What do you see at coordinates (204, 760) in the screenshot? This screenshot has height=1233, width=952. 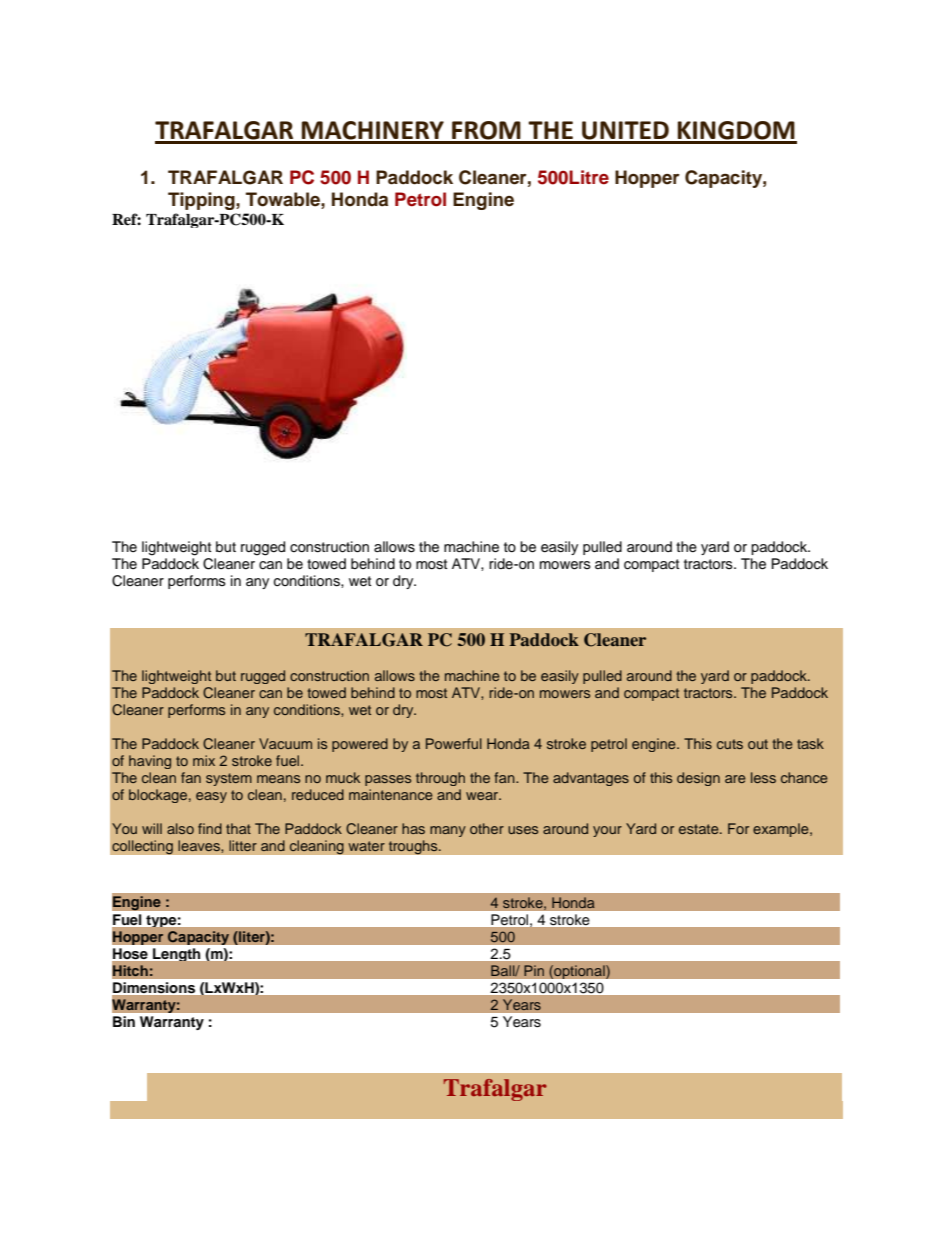 I see `mix` at bounding box center [204, 760].
